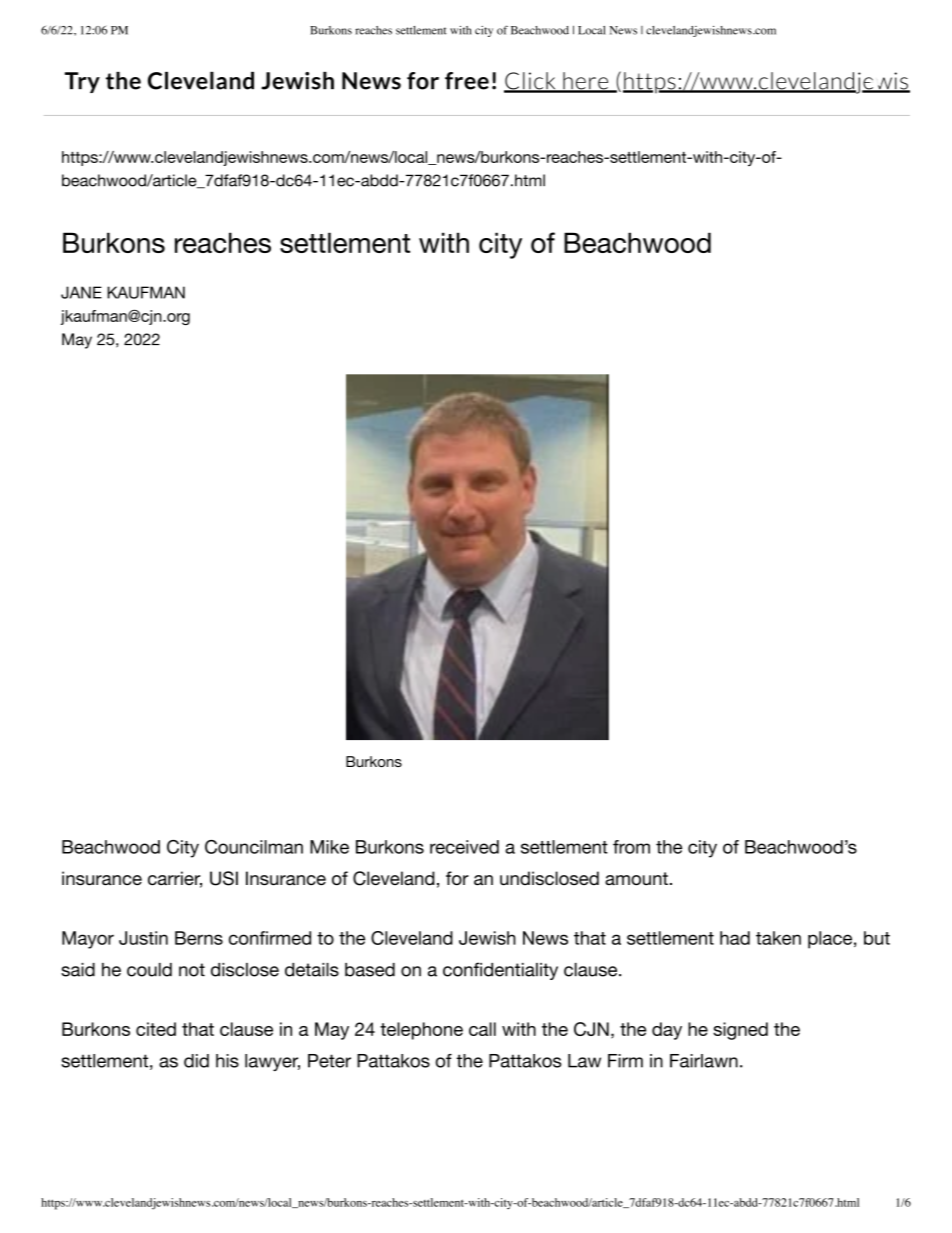 This screenshot has height=1233, width=952. What do you see at coordinates (82, 82) in the screenshot?
I see `Try` at bounding box center [82, 82].
